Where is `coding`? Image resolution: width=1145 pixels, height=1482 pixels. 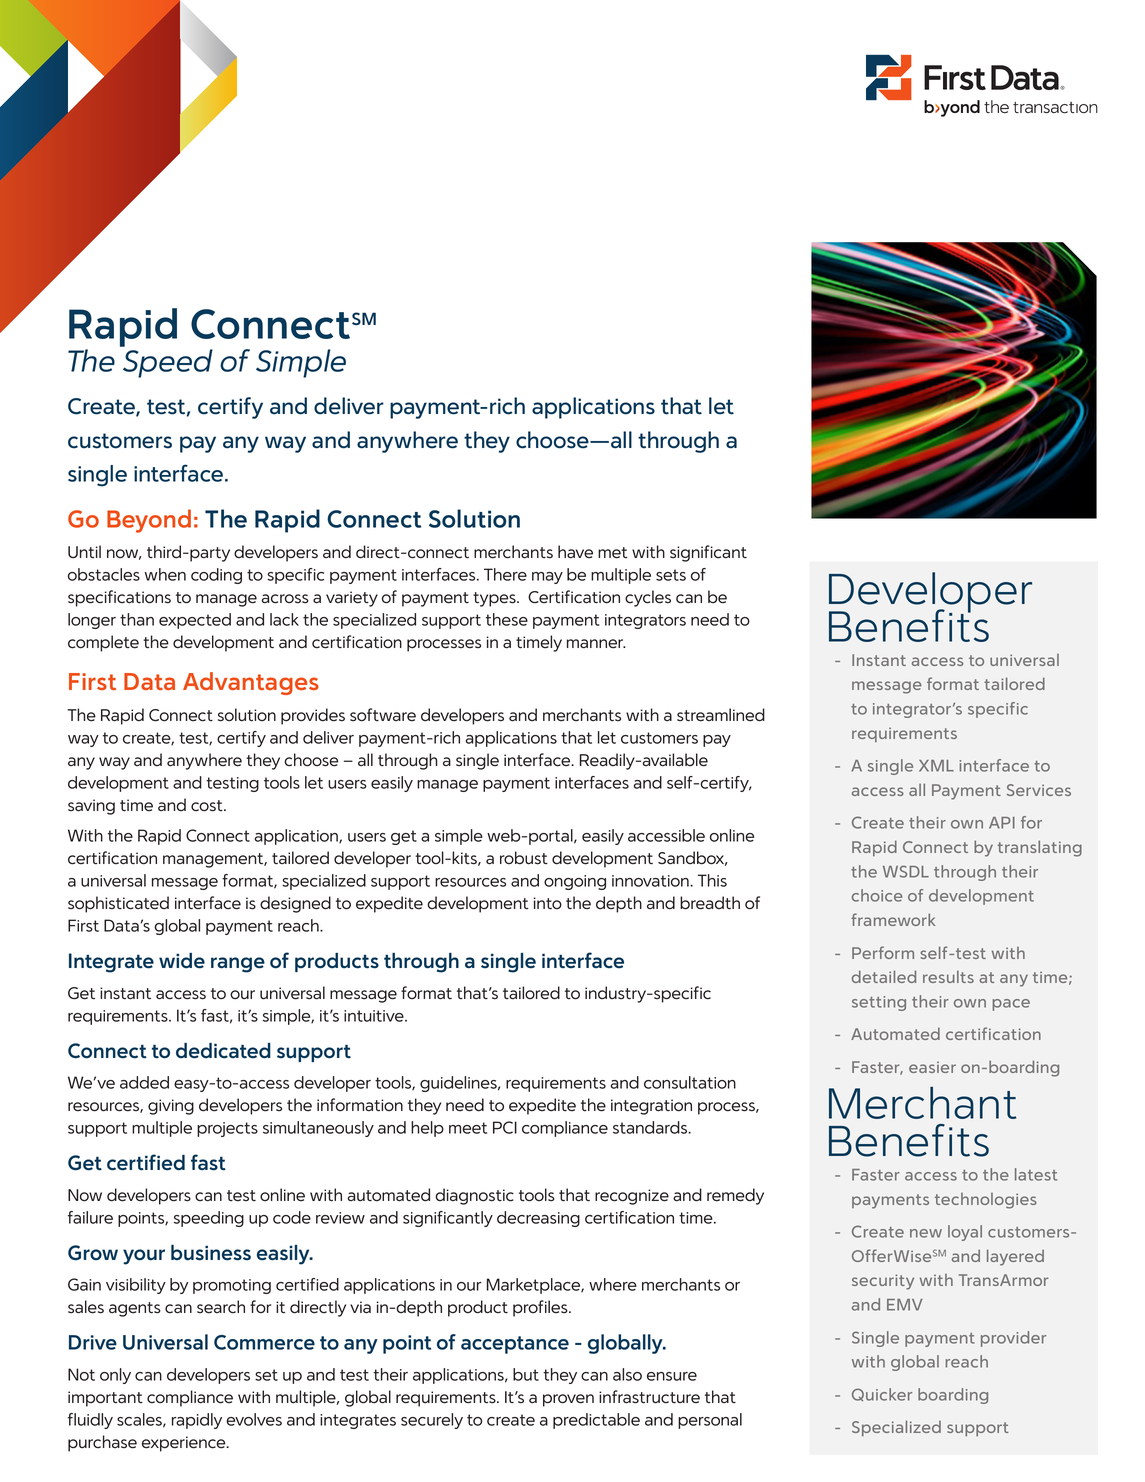
coding is located at coordinates (216, 576).
